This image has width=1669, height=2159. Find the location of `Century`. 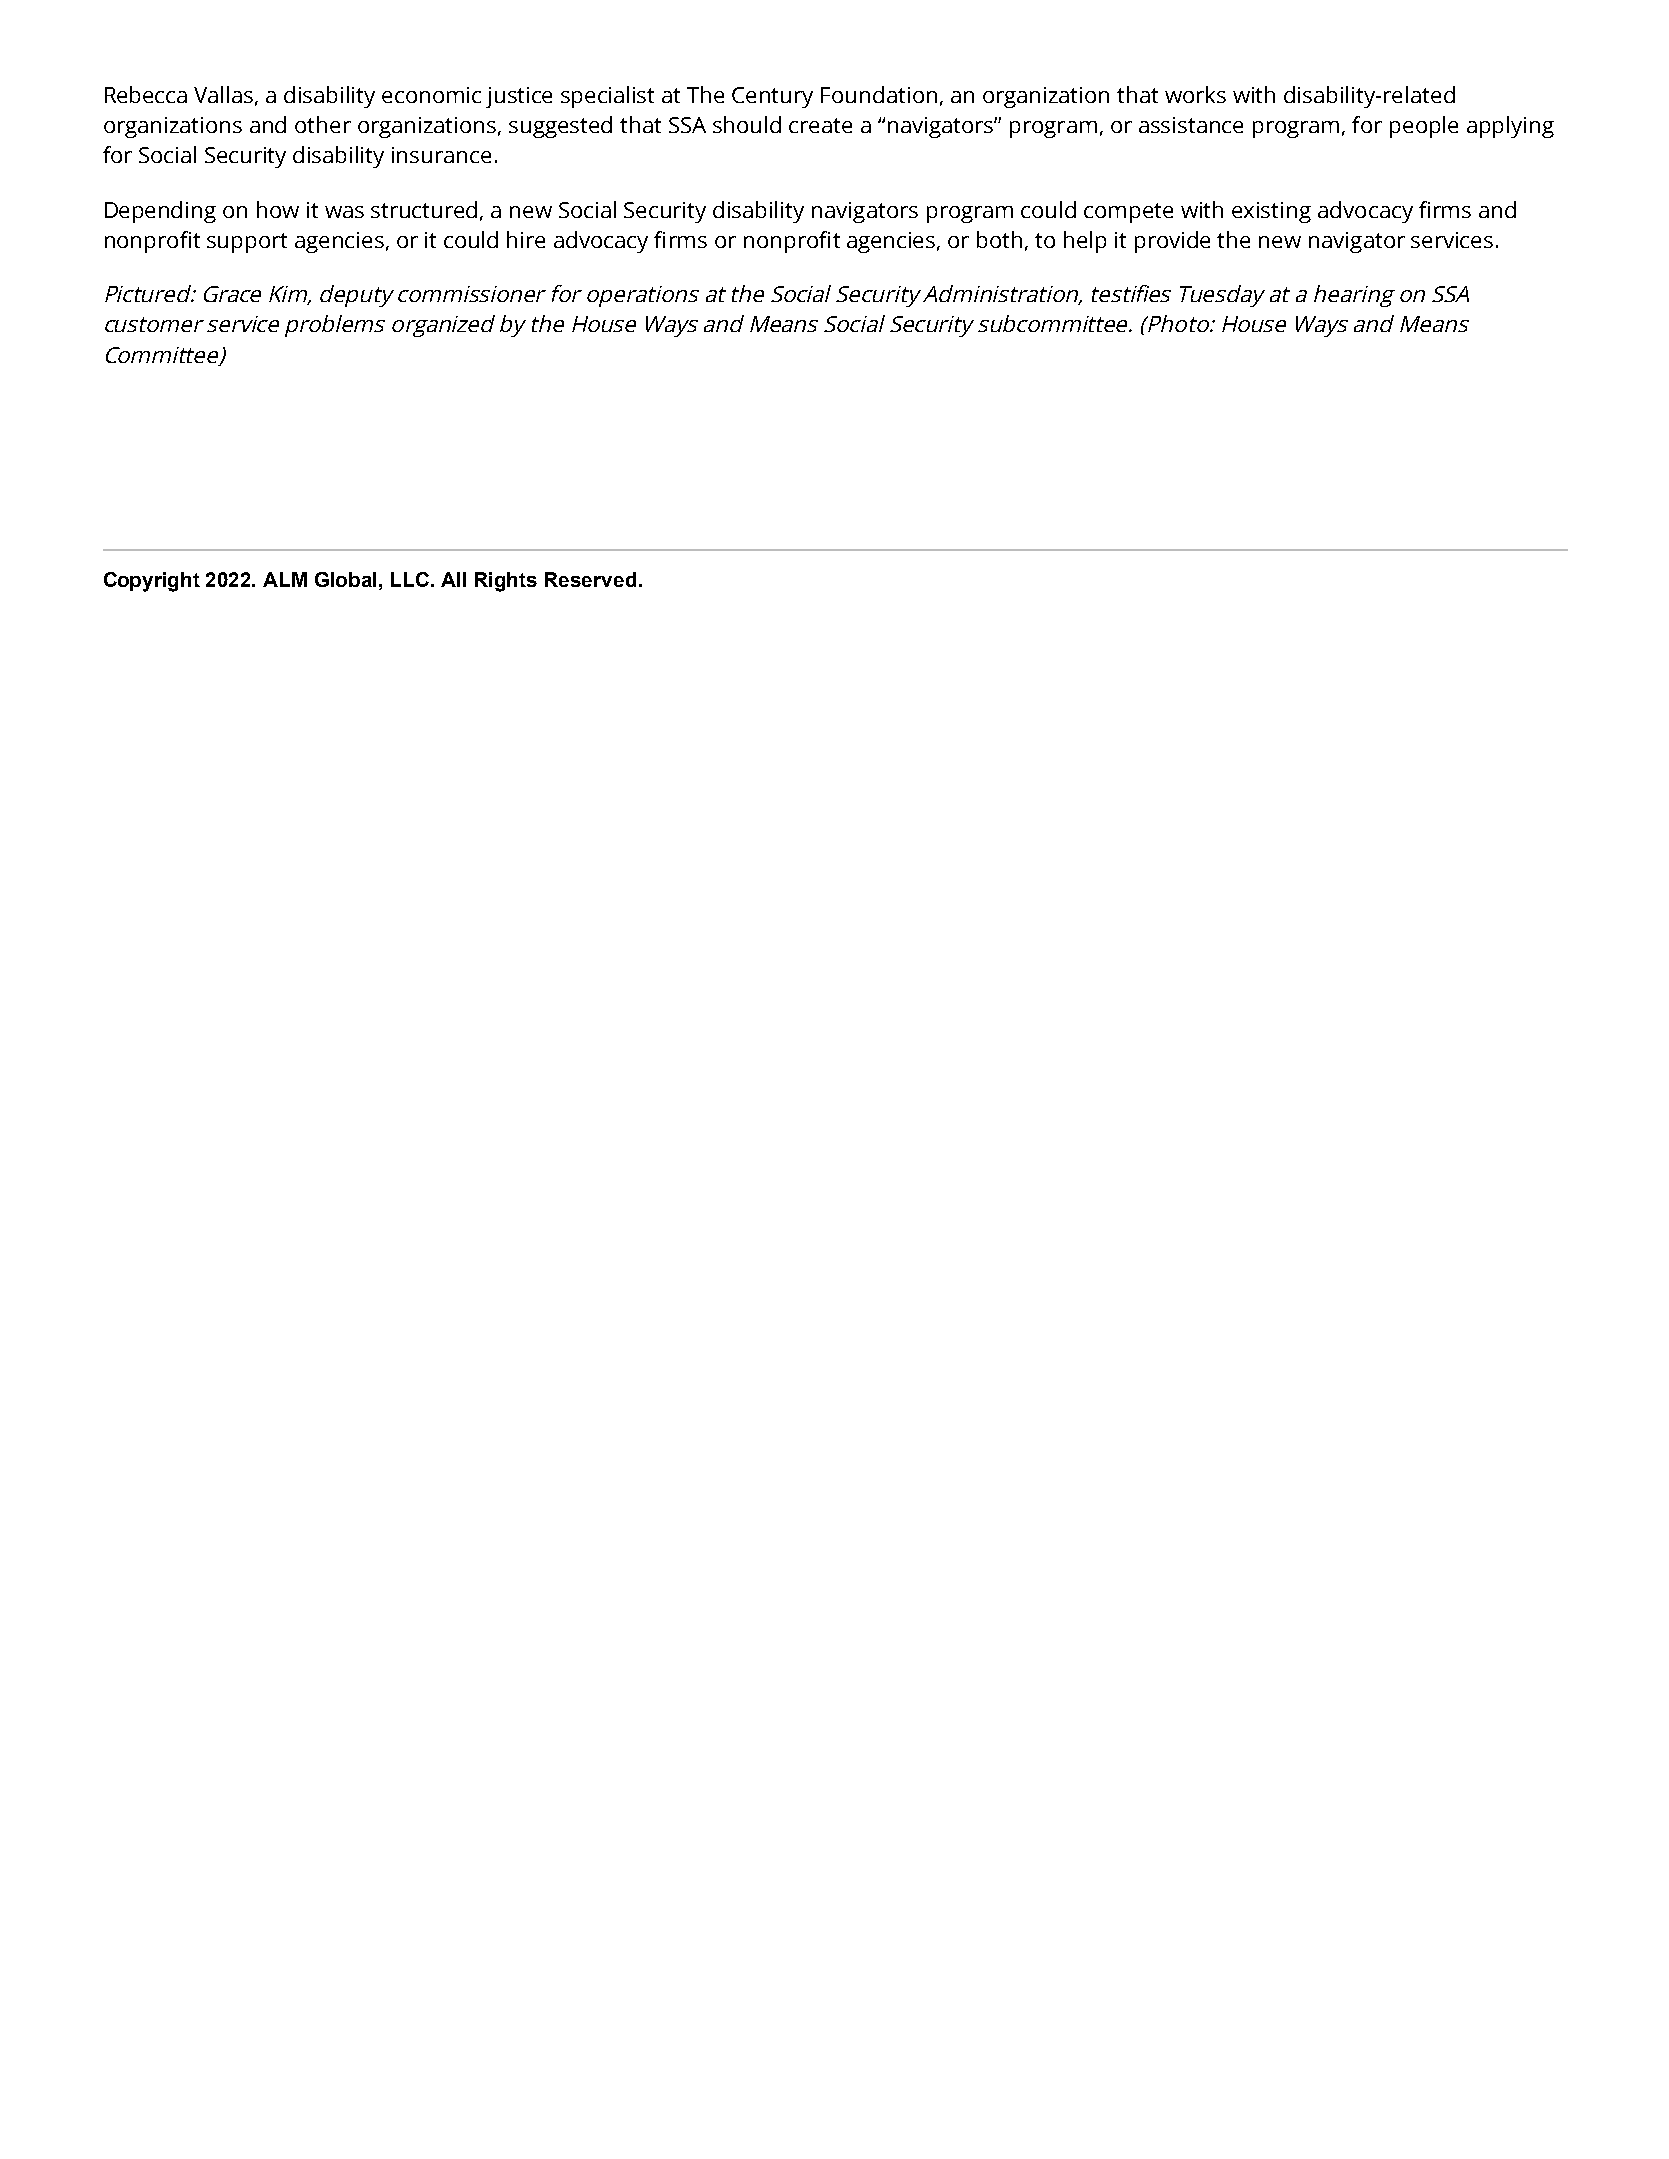

Century is located at coordinates (772, 97).
